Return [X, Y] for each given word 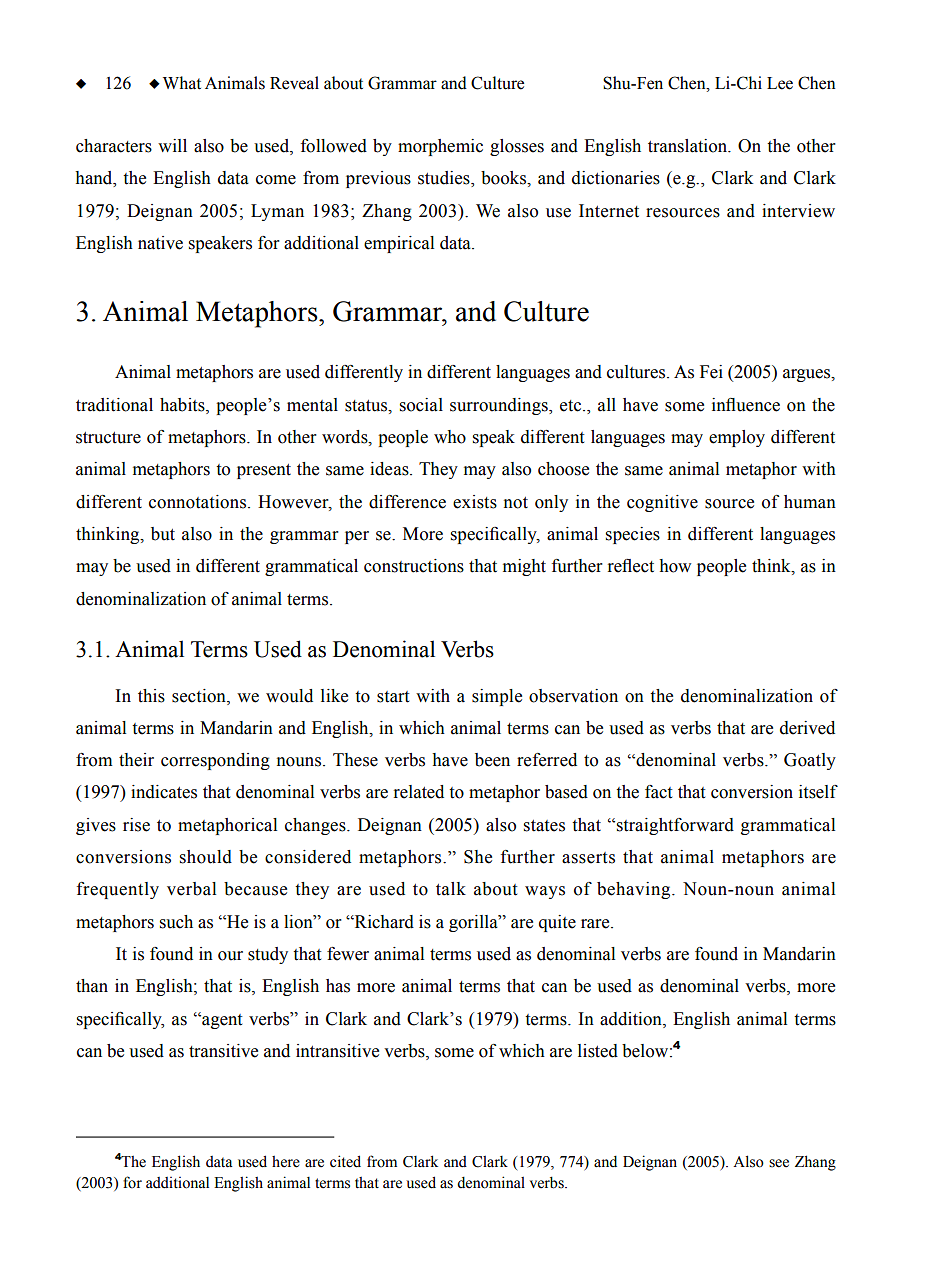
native [160, 243]
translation [689, 146]
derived [807, 728]
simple [497, 697]
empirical [399, 244]
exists [475, 502]
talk [451, 889]
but [163, 534]
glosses [517, 147]
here [286, 1162]
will [172, 145]
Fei [711, 372]
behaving [635, 890]
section [200, 696]
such [176, 922]
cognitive [662, 503]
